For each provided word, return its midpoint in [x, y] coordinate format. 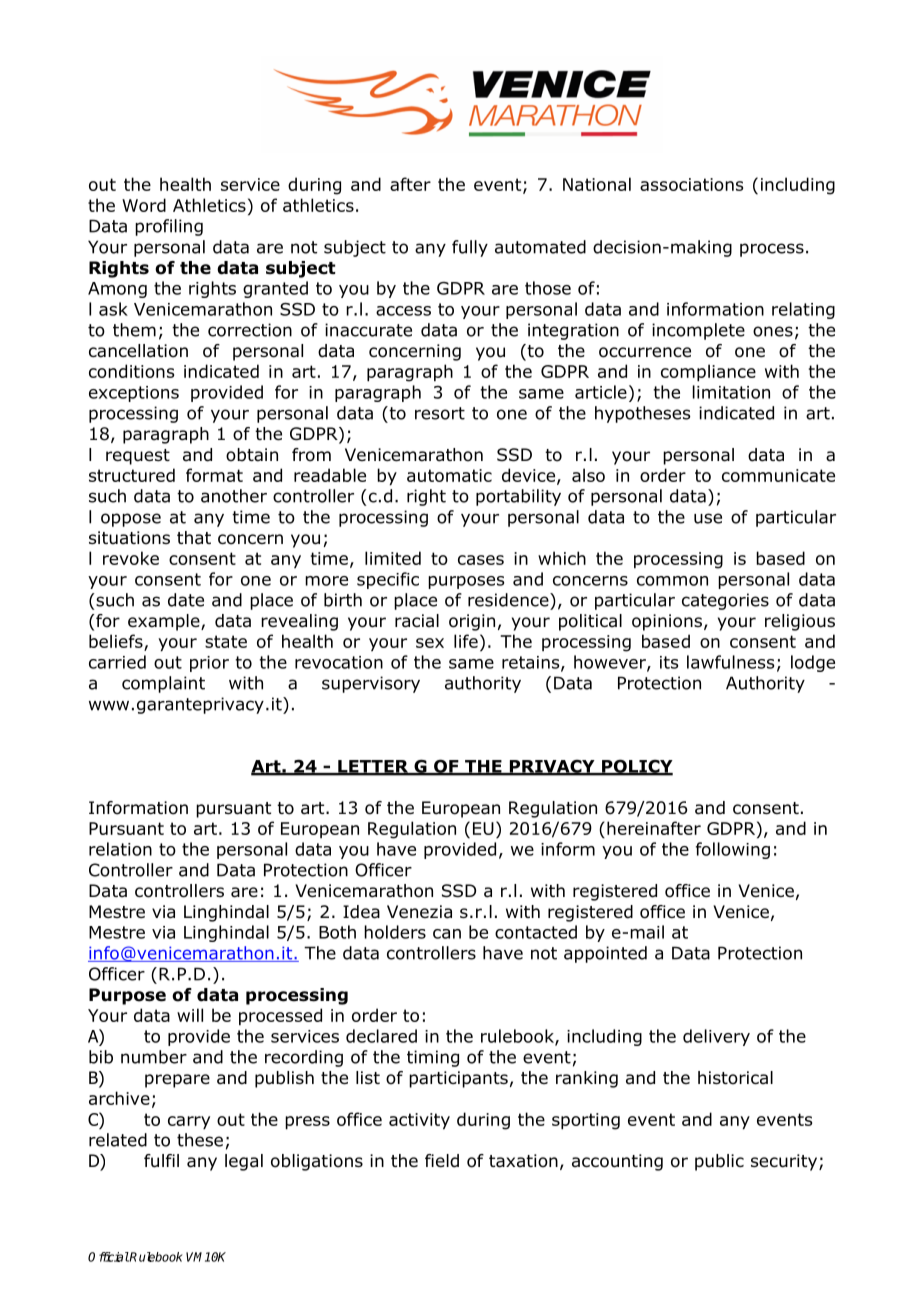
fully [470, 248]
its [669, 662]
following [733, 850]
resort [440, 413]
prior [209, 664]
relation [120, 849]
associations [691, 184]
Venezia [419, 912]
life [466, 641]
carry [189, 1123]
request [138, 457]
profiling [169, 227]
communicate [778, 475]
